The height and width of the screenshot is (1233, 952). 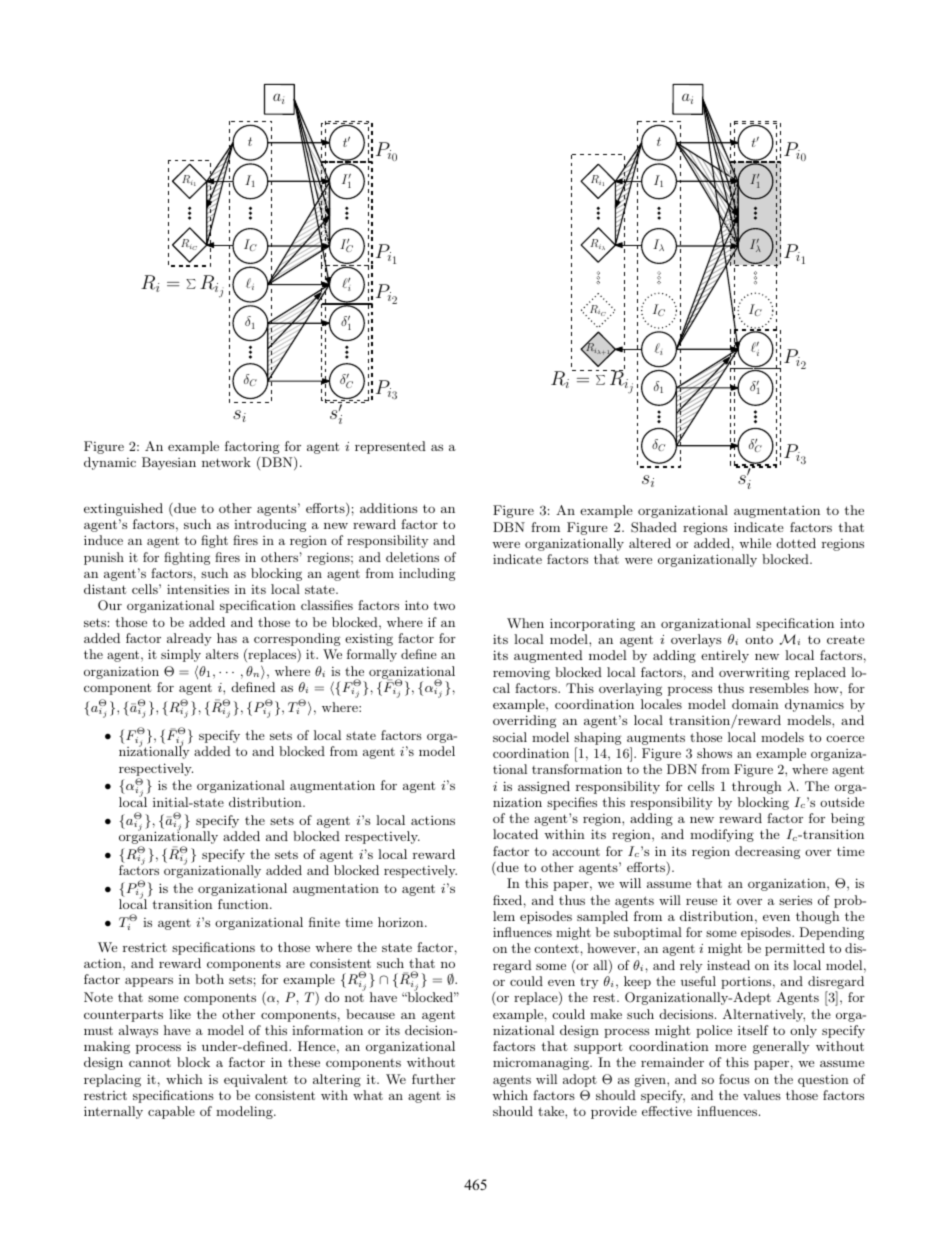 What do you see at coordinates (755, 543) in the screenshot?
I see `while` at bounding box center [755, 543].
